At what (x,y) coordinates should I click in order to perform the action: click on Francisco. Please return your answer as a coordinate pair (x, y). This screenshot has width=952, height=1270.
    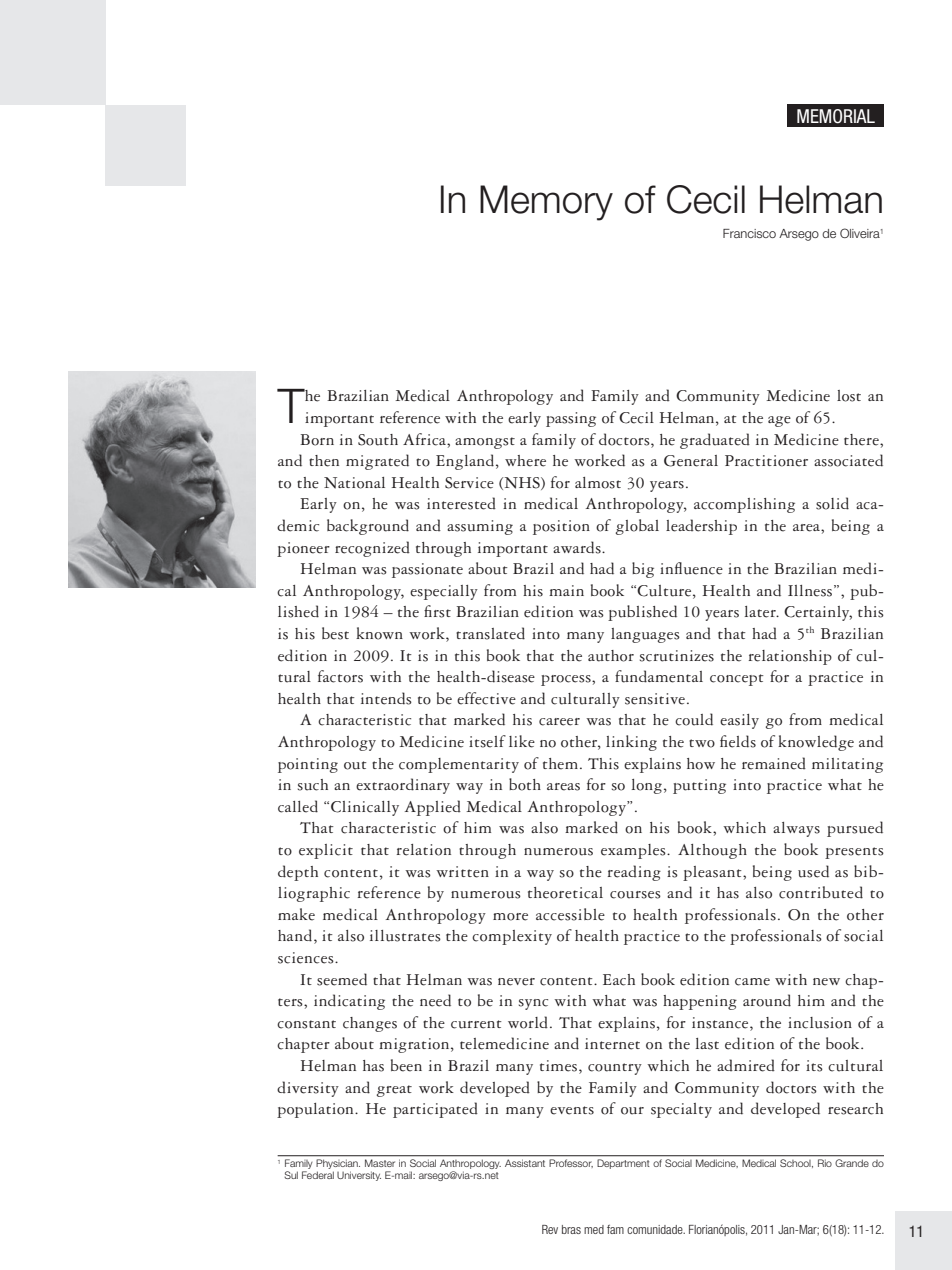
    Looking at the image, I should click on (749, 233).
